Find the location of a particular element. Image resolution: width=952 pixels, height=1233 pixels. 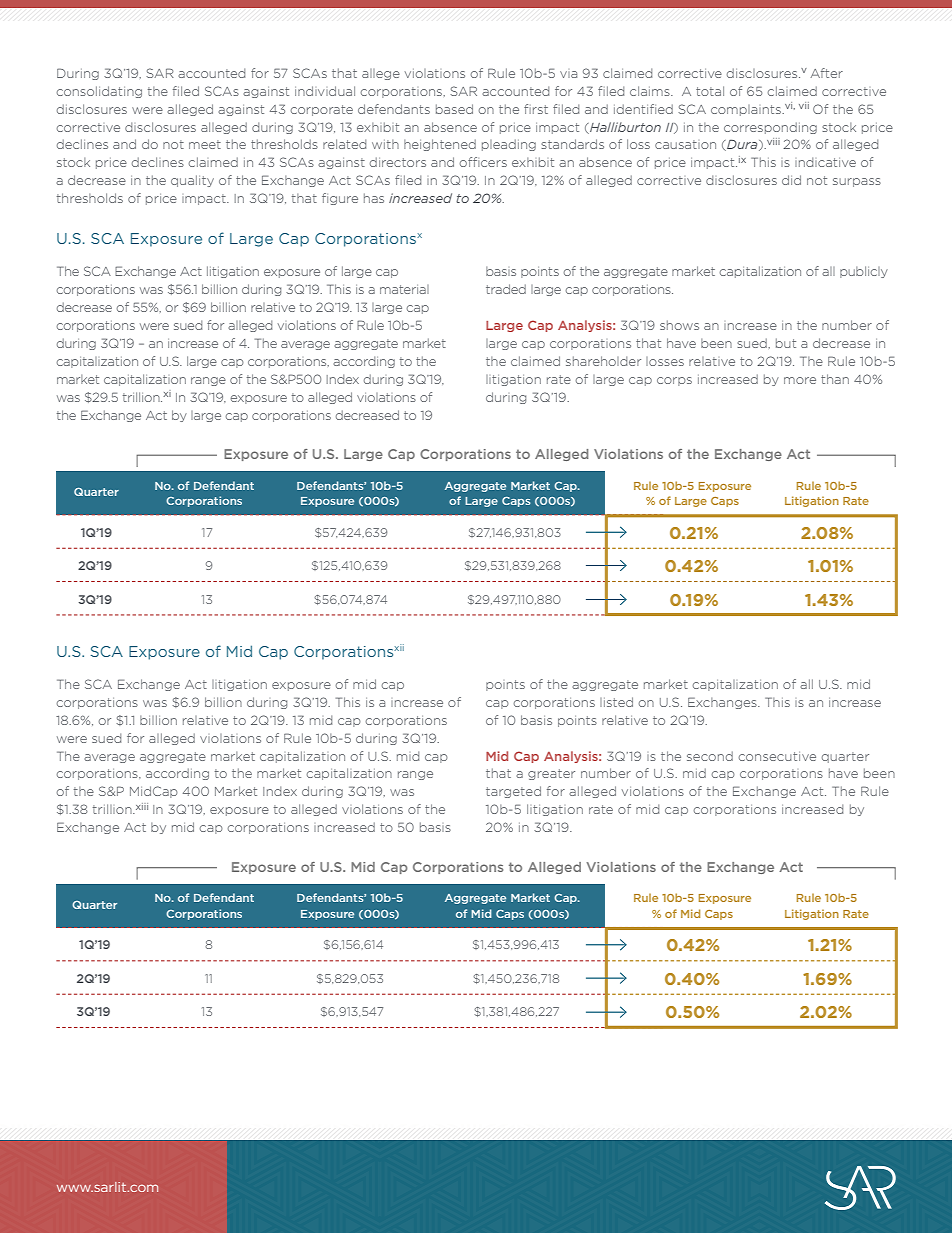

consolidating is located at coordinates (99, 92).
